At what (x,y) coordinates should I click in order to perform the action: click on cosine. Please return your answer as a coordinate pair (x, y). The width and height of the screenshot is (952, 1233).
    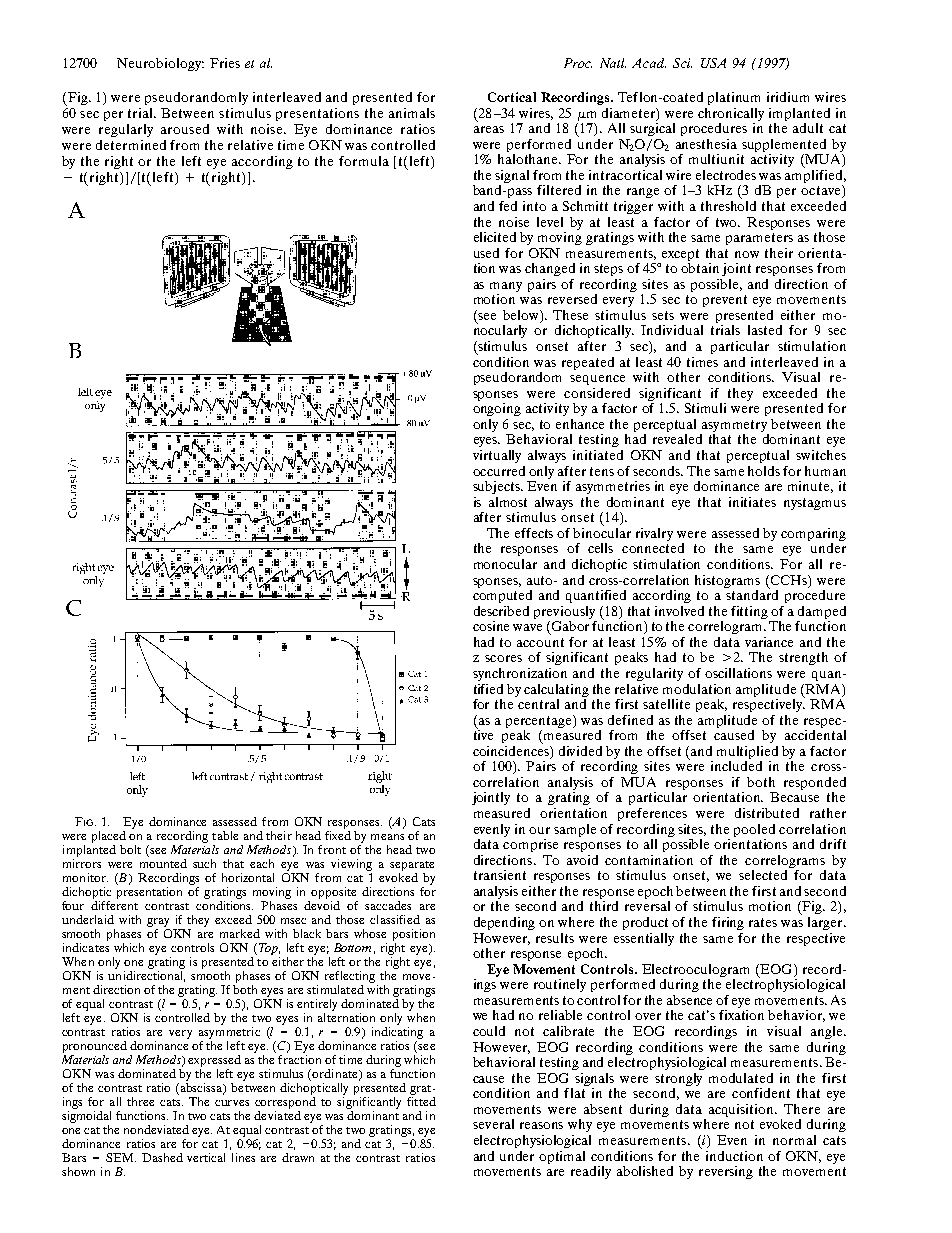
    Looking at the image, I should click on (491, 626).
